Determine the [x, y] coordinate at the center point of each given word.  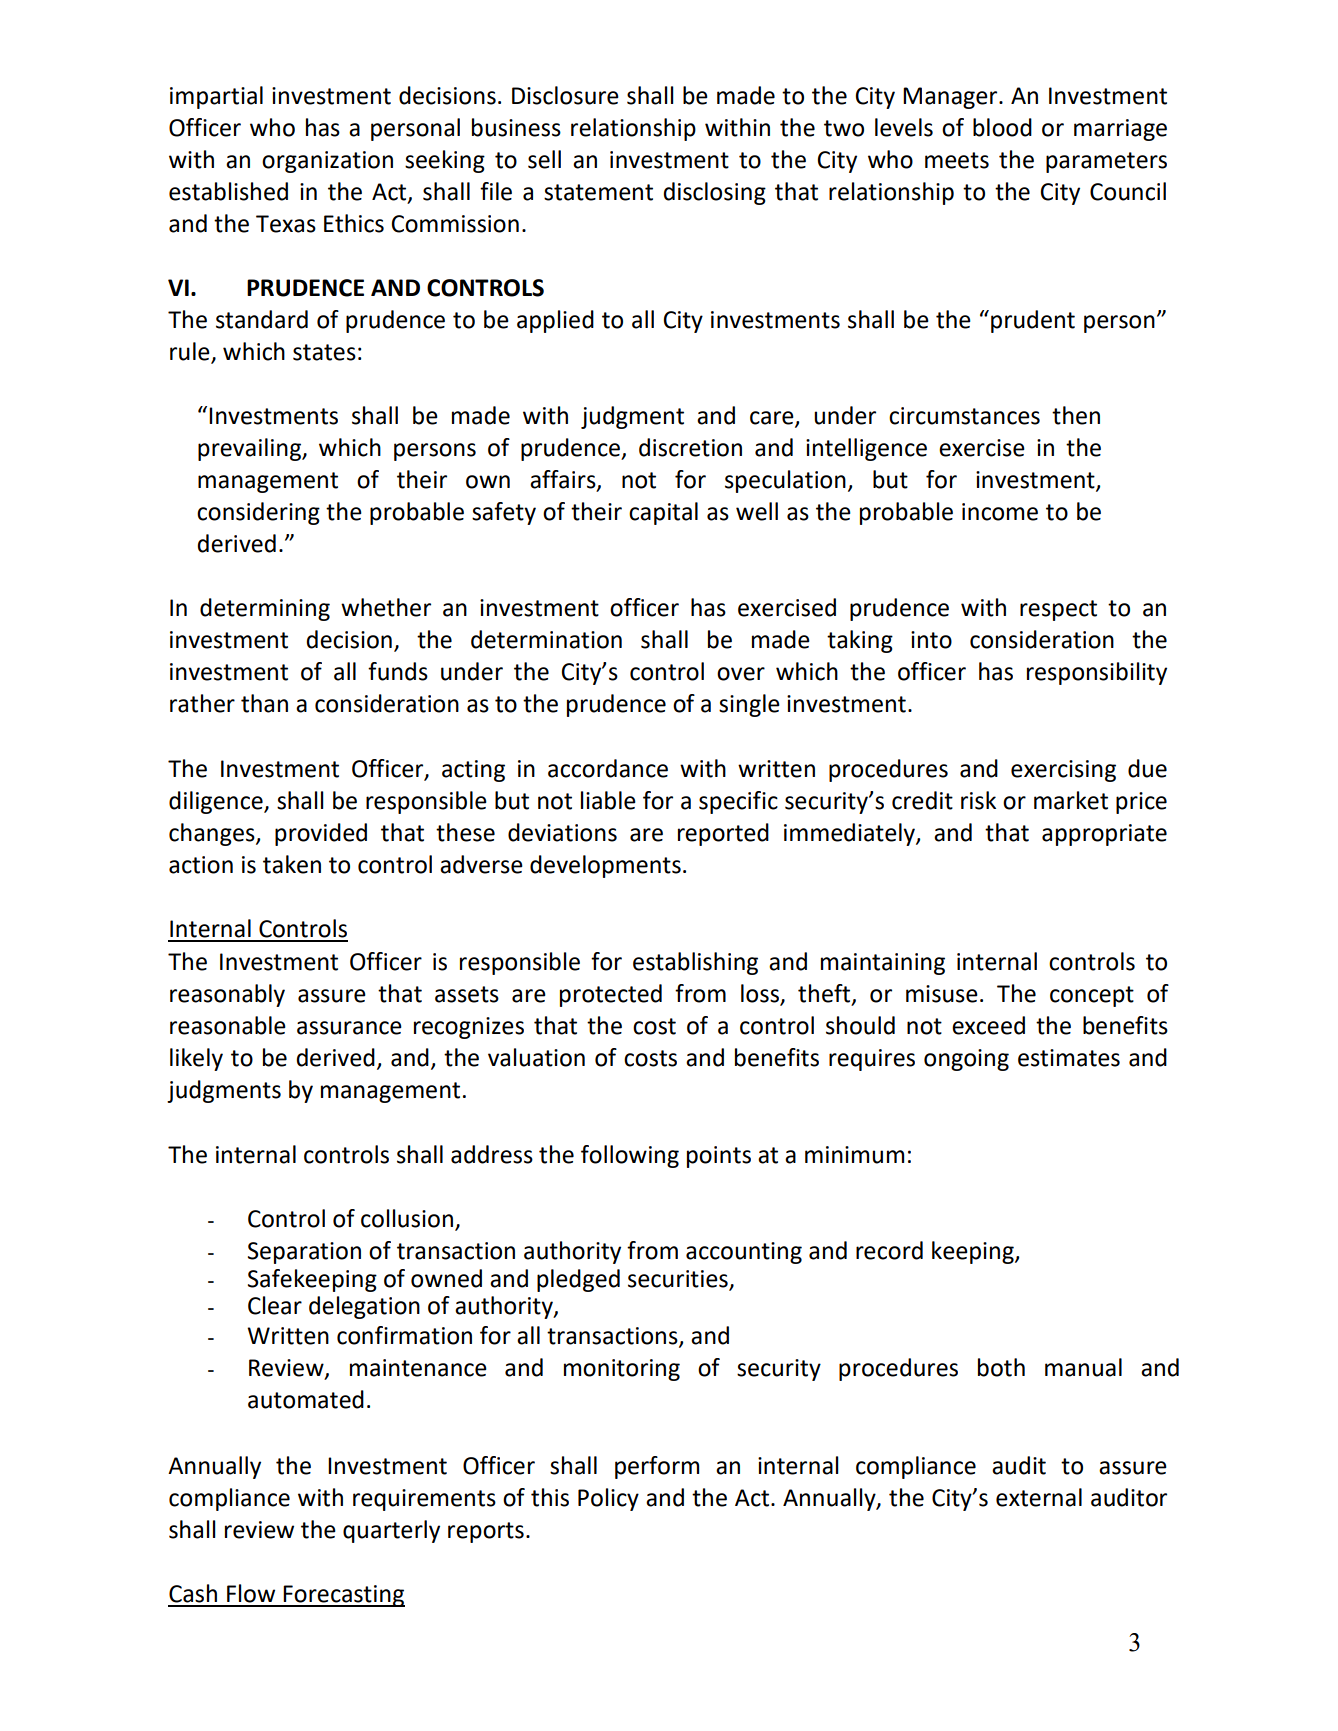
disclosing [714, 193]
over [741, 674]
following [630, 1156]
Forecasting [343, 1596]
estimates [1069, 1058]
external [1039, 1497]
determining [265, 609]
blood [1002, 127]
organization [327, 162]
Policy [608, 1499]
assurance [349, 1028]
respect [1058, 610]
